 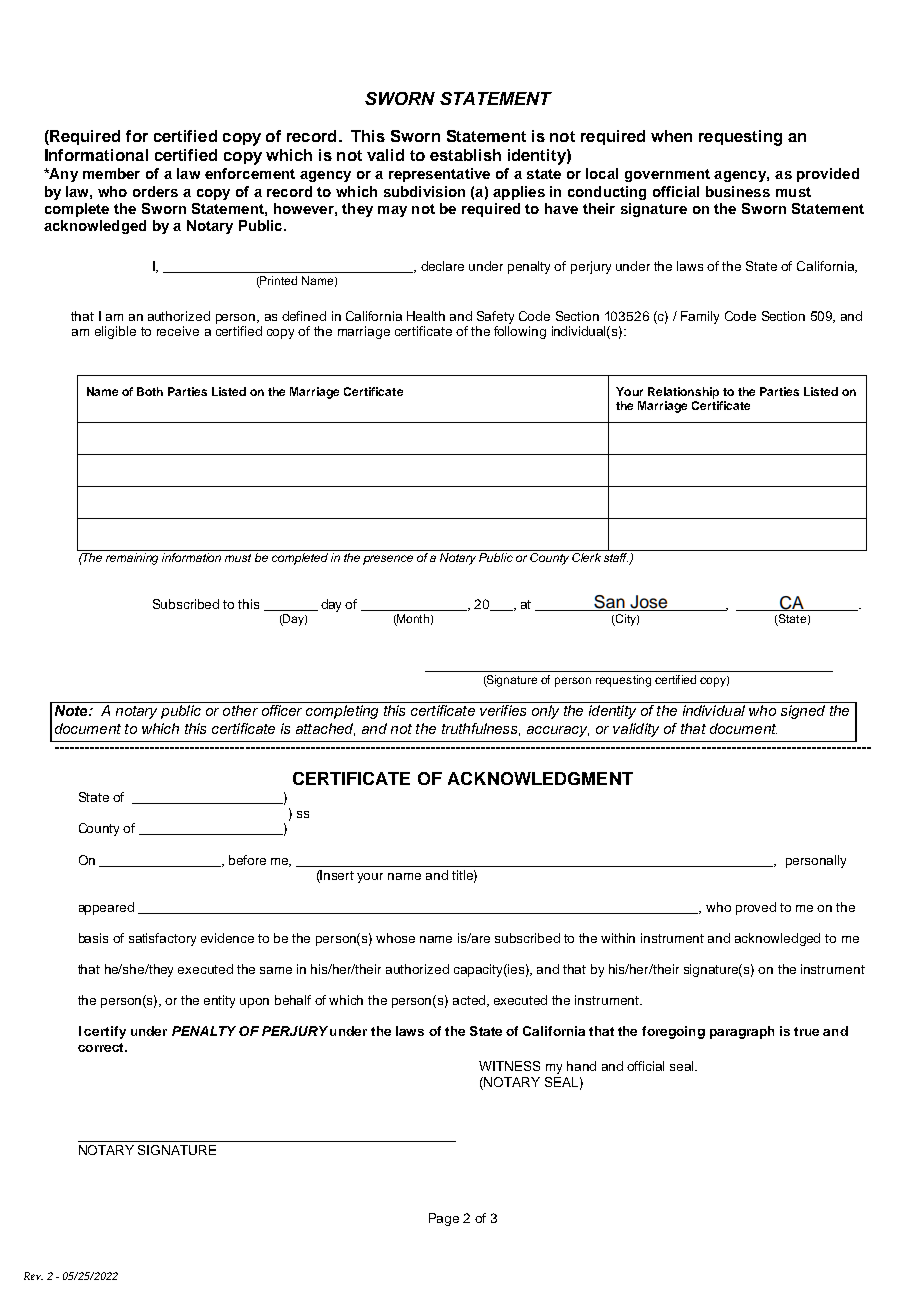 I want to click on Clerk, so click(x=586, y=557).
